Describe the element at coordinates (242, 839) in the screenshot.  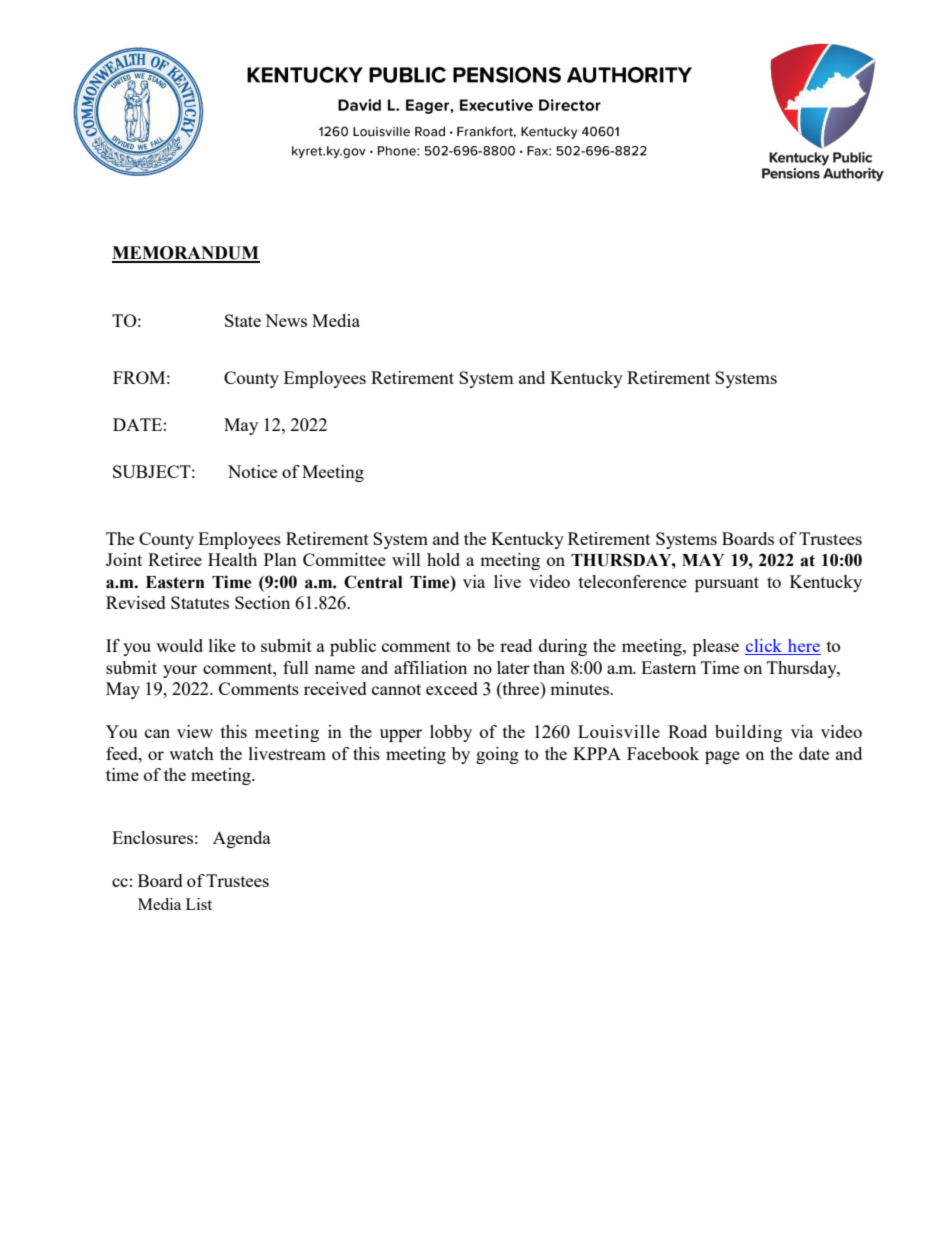
I see `Agenda` at that location.
